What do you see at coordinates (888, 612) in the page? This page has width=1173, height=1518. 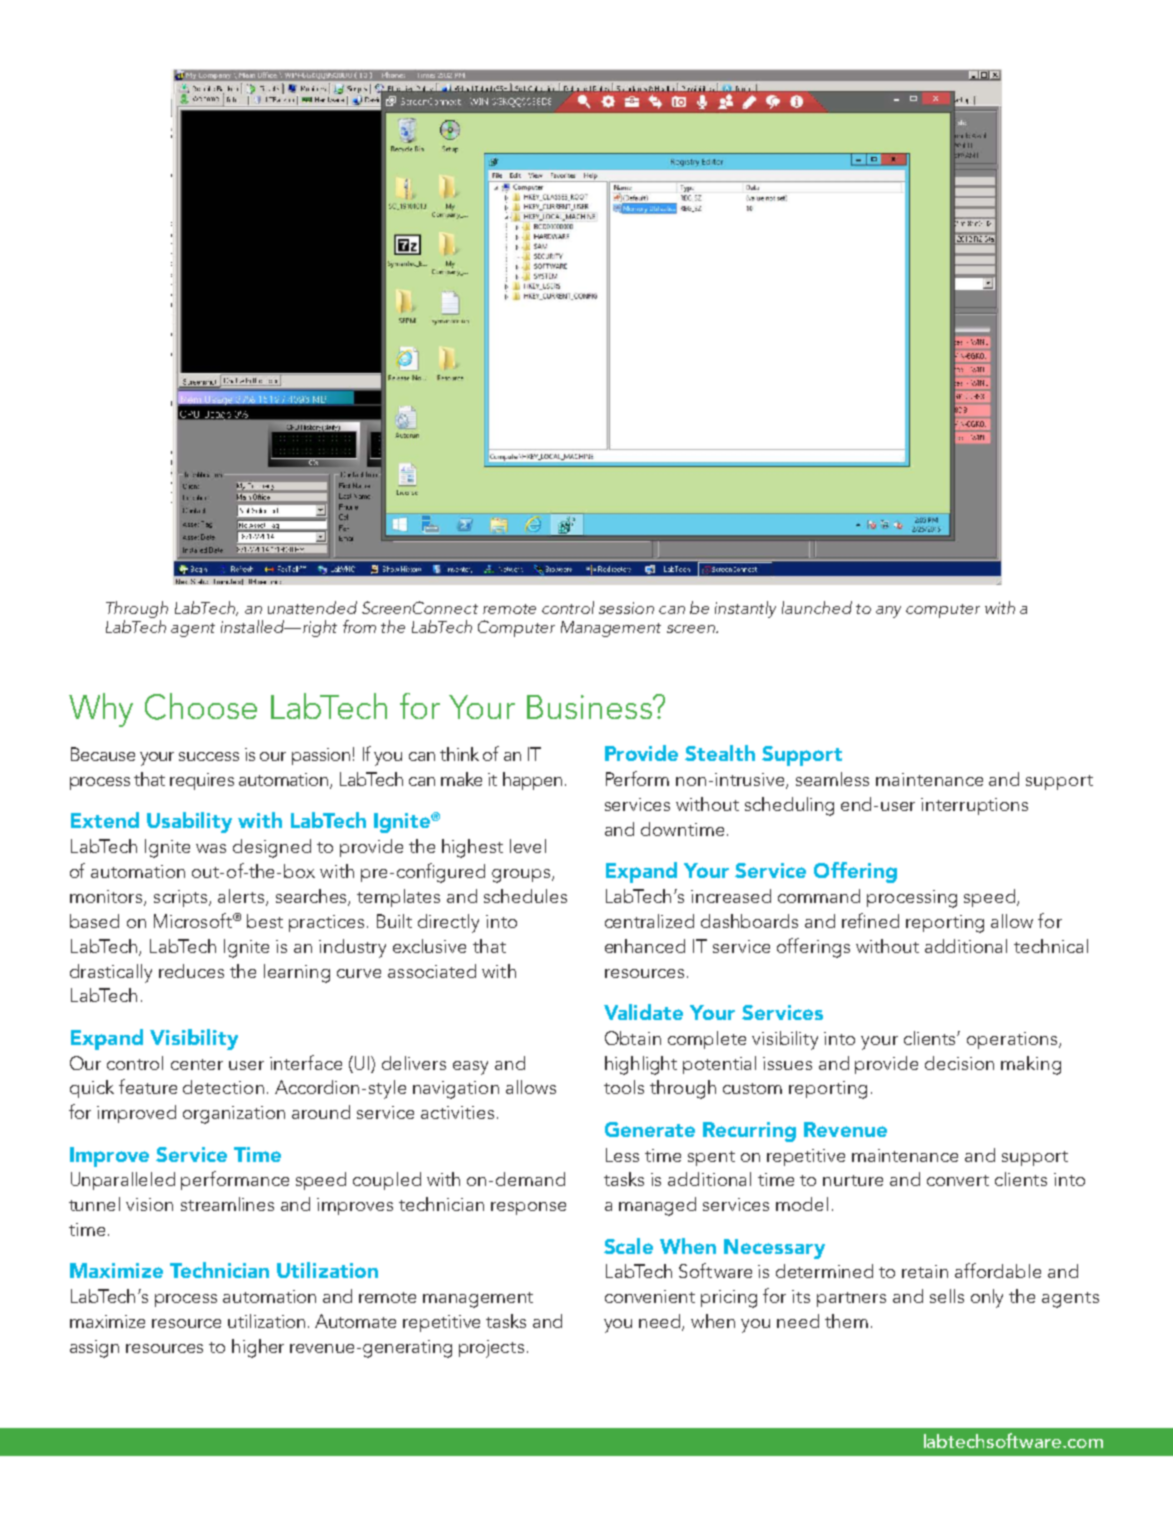 I see `any` at bounding box center [888, 612].
